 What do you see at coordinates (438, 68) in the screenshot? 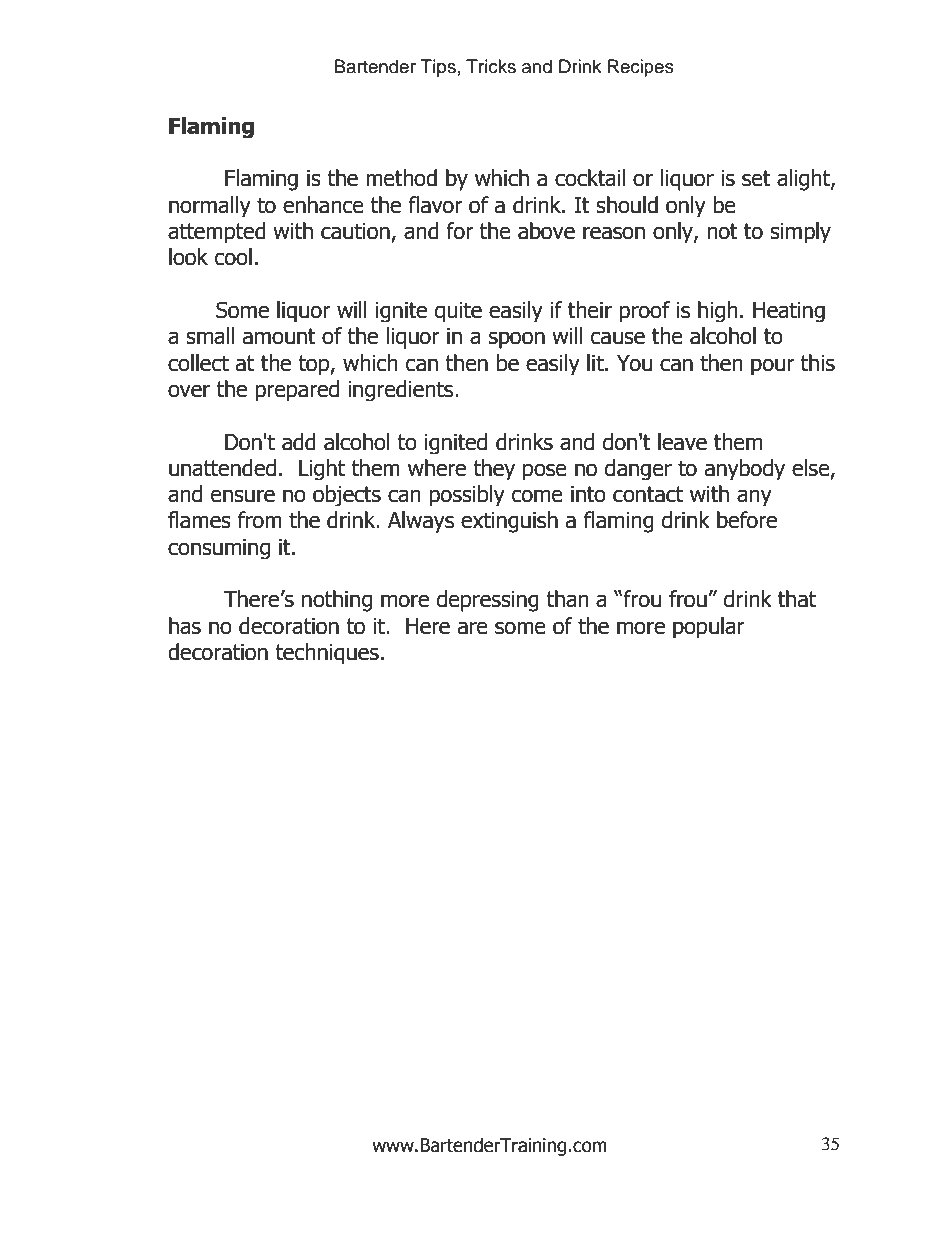
I see `Tips` at bounding box center [438, 68].
